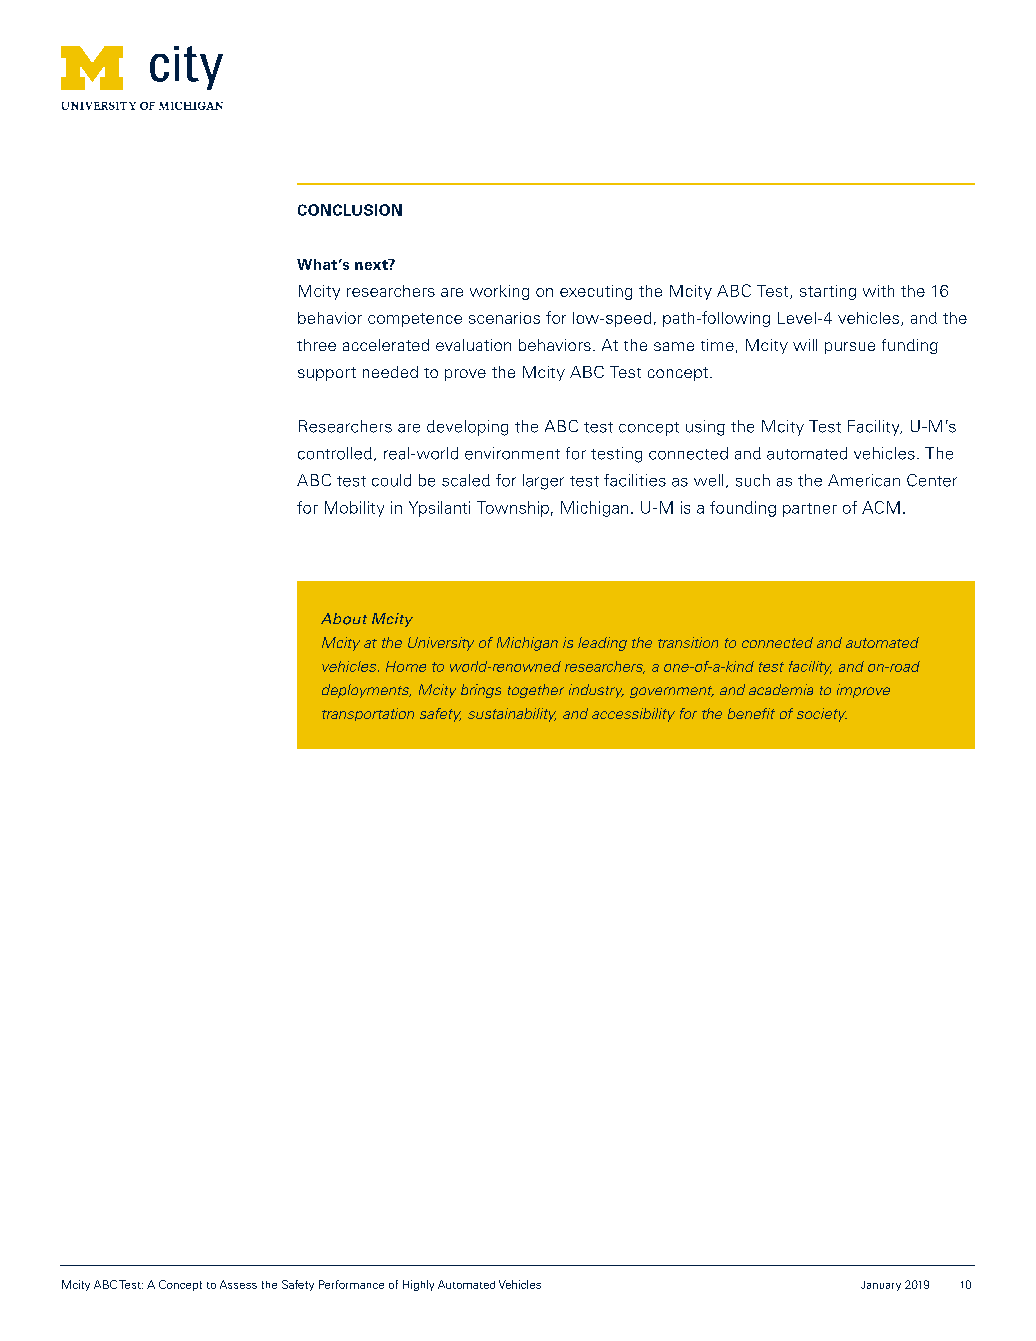  Describe the element at coordinates (828, 292) in the screenshot. I see `starting` at that location.
